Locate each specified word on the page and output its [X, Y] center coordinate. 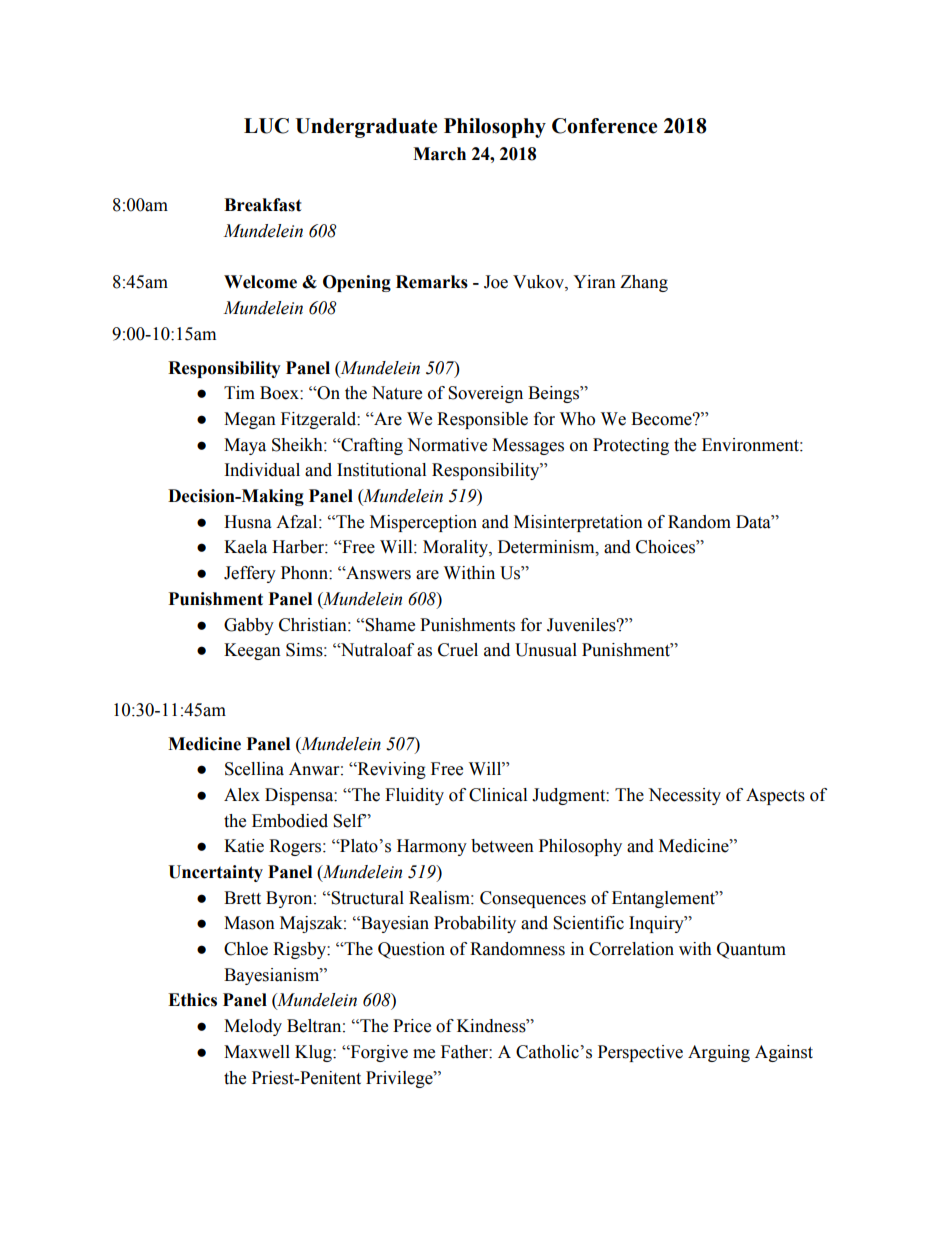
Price [412, 1026]
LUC [266, 126]
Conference [604, 126]
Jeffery [250, 574]
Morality [456, 548]
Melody [253, 1027]
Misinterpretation [578, 523]
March [439, 154]
